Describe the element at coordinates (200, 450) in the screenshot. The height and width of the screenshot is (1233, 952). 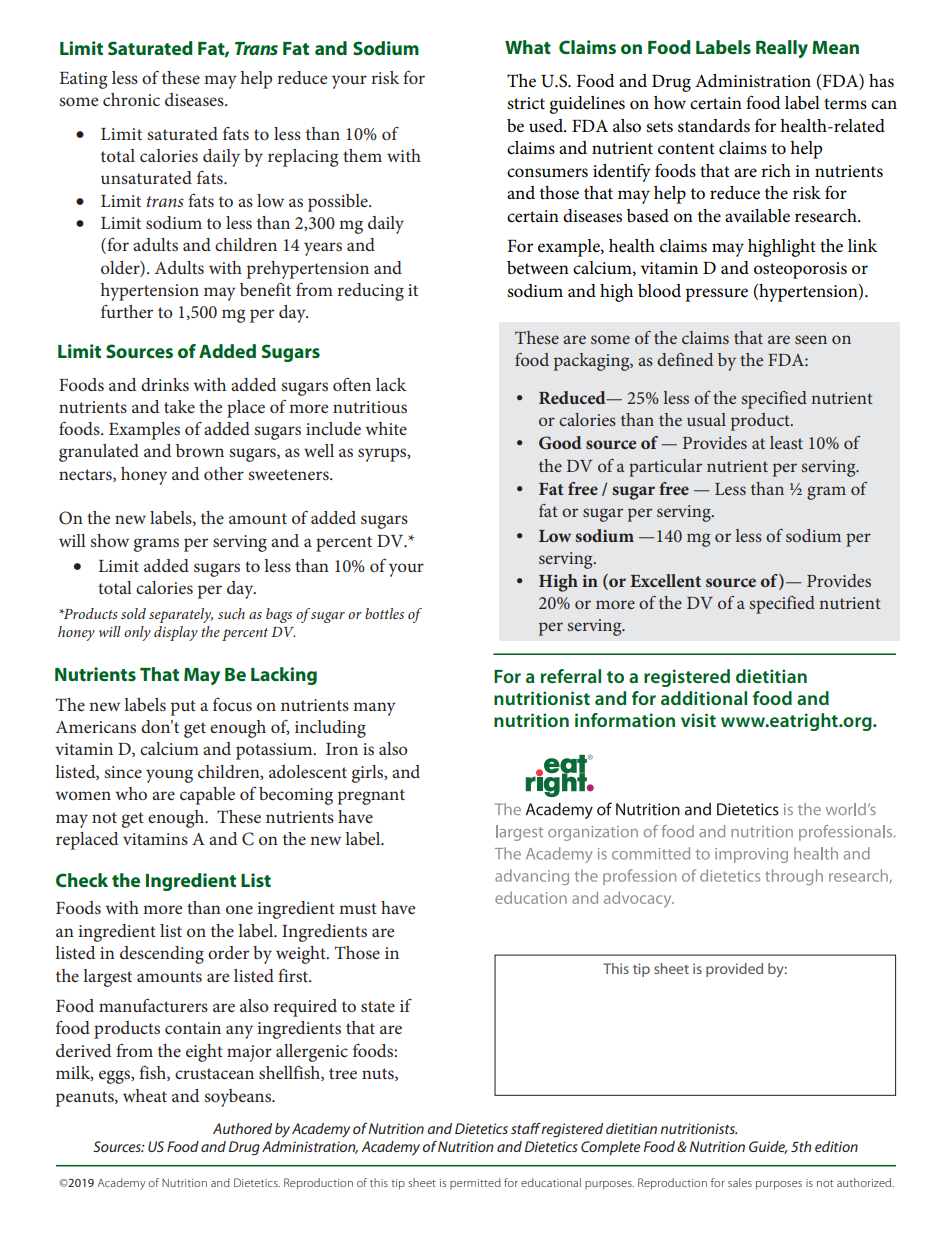
I see `brown` at that location.
